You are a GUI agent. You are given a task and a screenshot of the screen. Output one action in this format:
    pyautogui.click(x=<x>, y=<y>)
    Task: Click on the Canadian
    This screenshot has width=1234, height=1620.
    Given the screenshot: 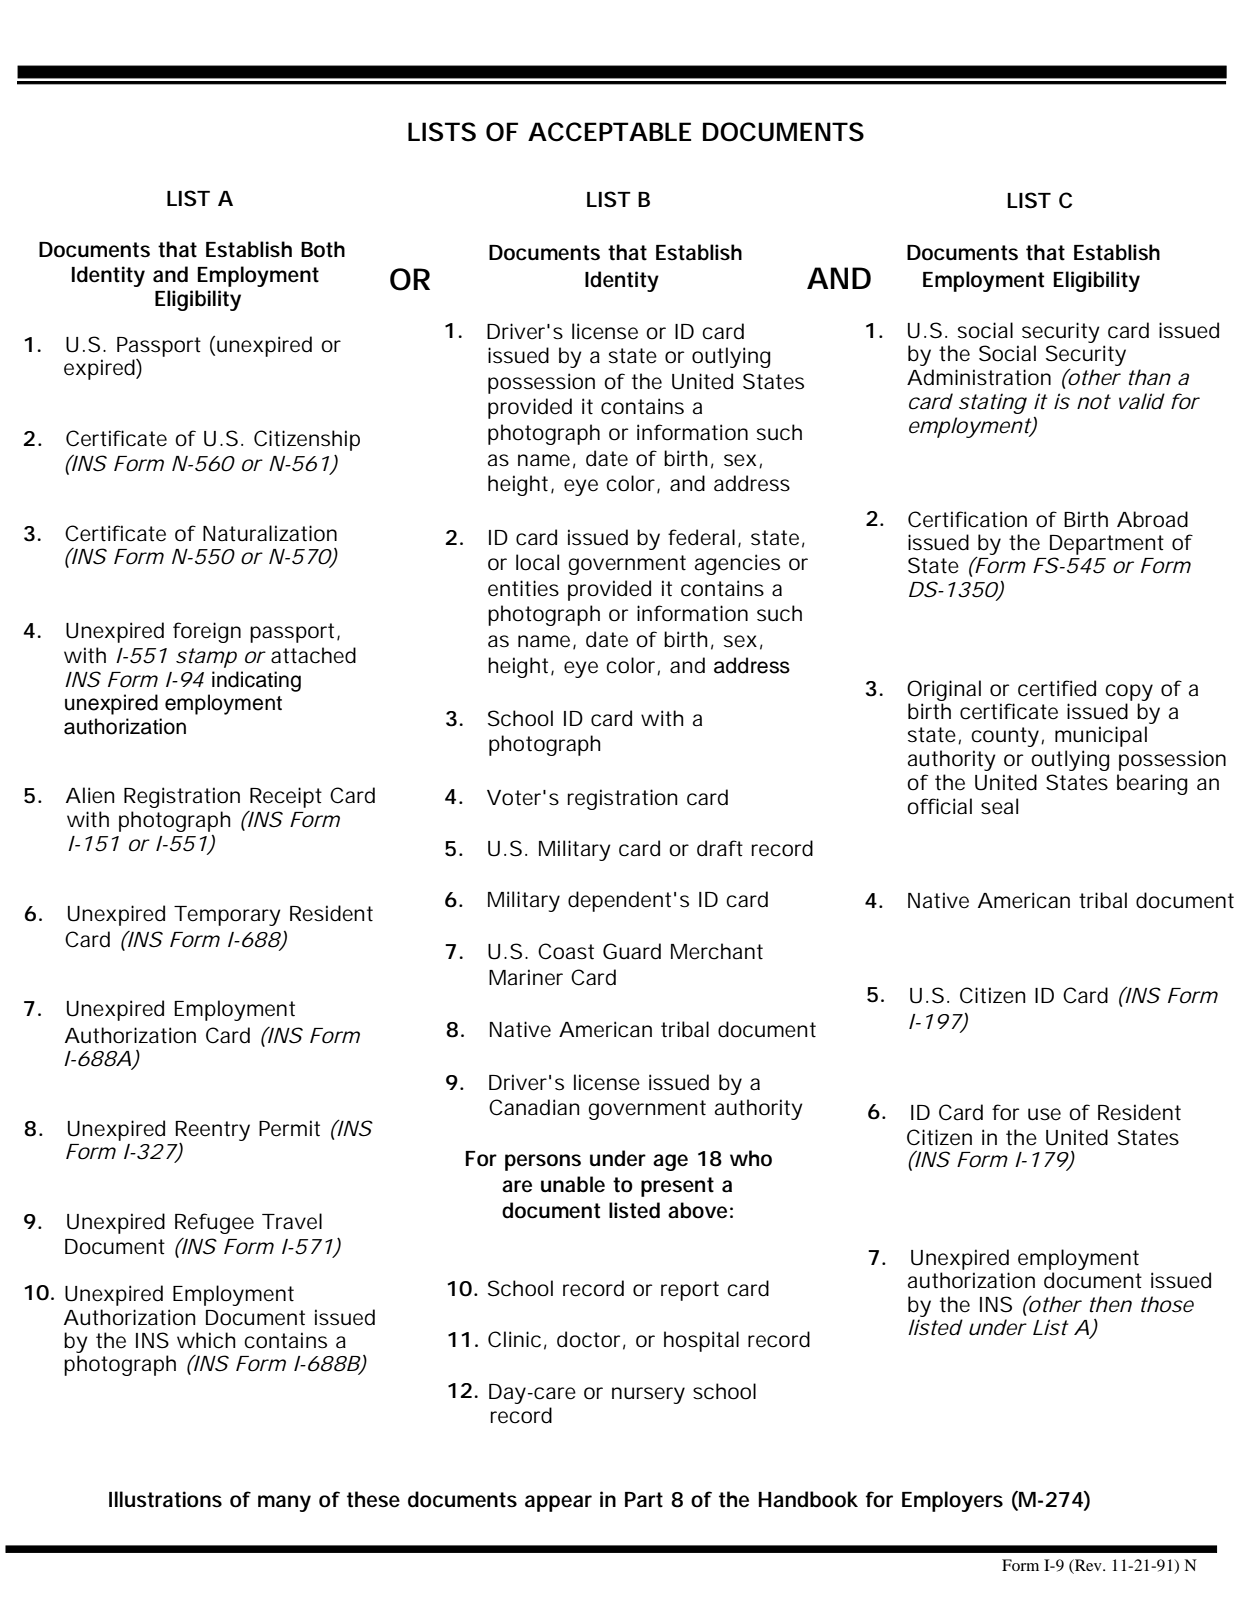 What is the action you would take?
    pyautogui.click(x=534, y=1107)
